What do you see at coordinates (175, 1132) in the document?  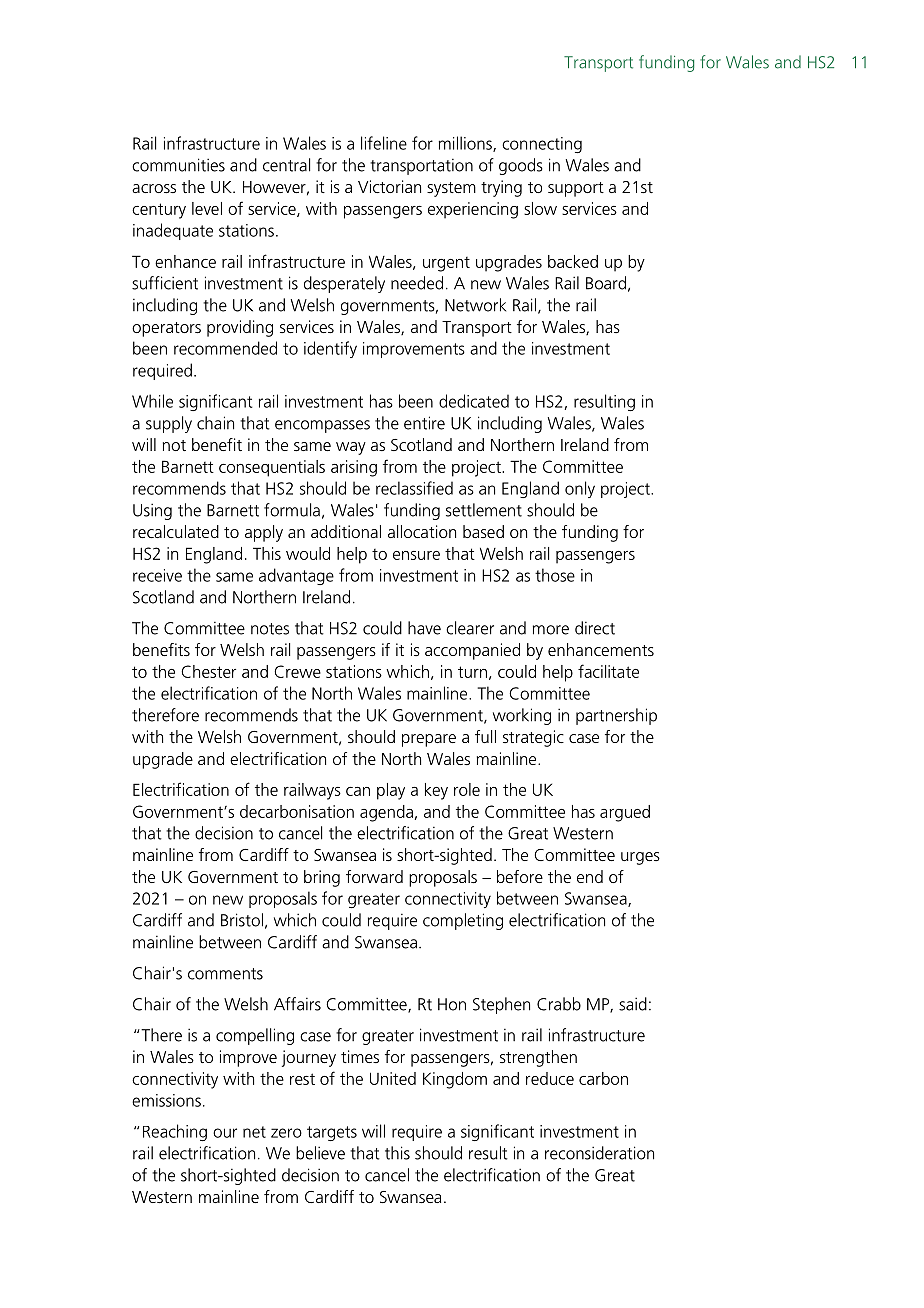 I see `Reaching` at bounding box center [175, 1132].
